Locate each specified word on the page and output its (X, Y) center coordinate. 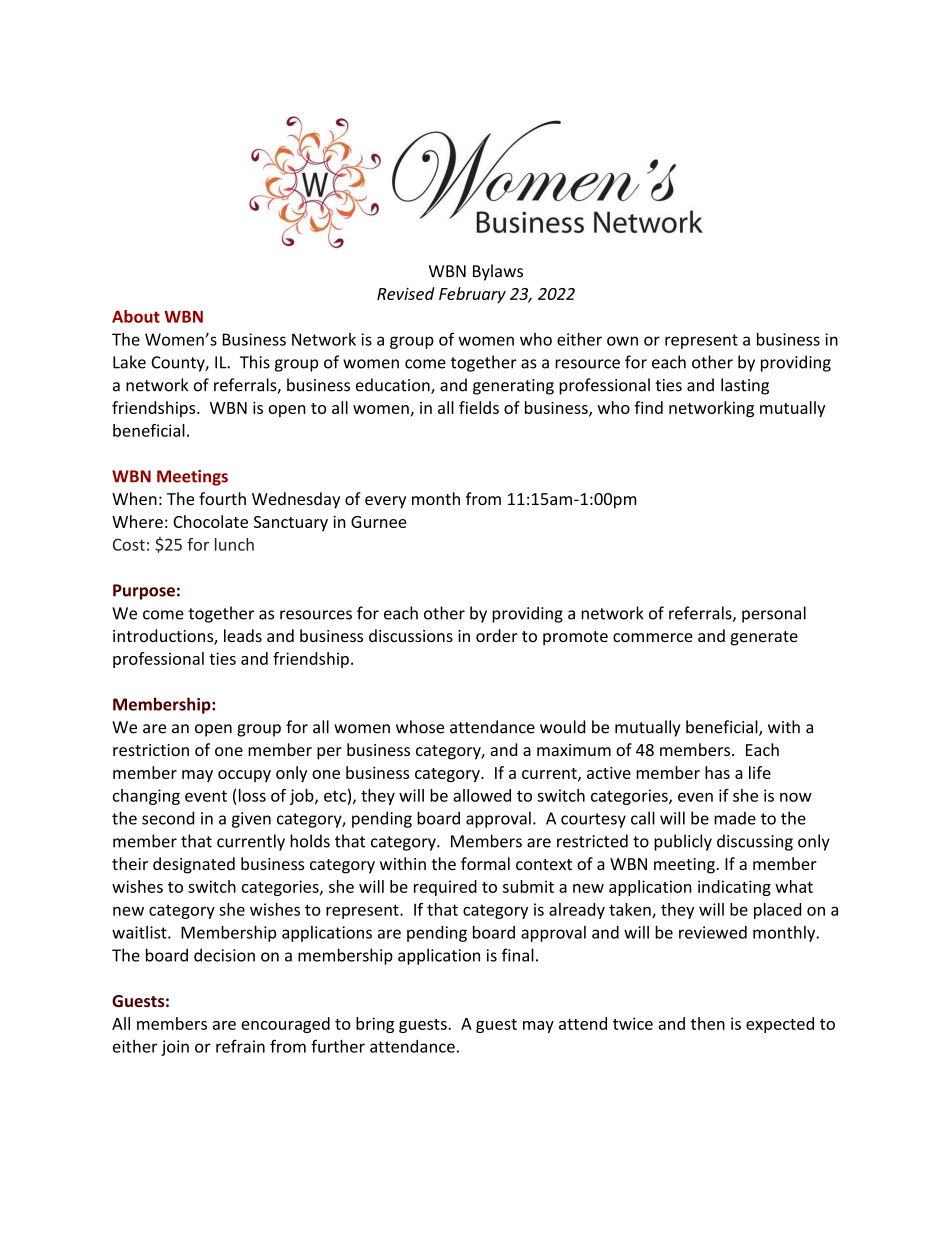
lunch (234, 544)
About (136, 316)
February (472, 295)
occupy (244, 776)
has (717, 772)
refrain (240, 1046)
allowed (482, 795)
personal (774, 614)
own (622, 341)
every (385, 502)
